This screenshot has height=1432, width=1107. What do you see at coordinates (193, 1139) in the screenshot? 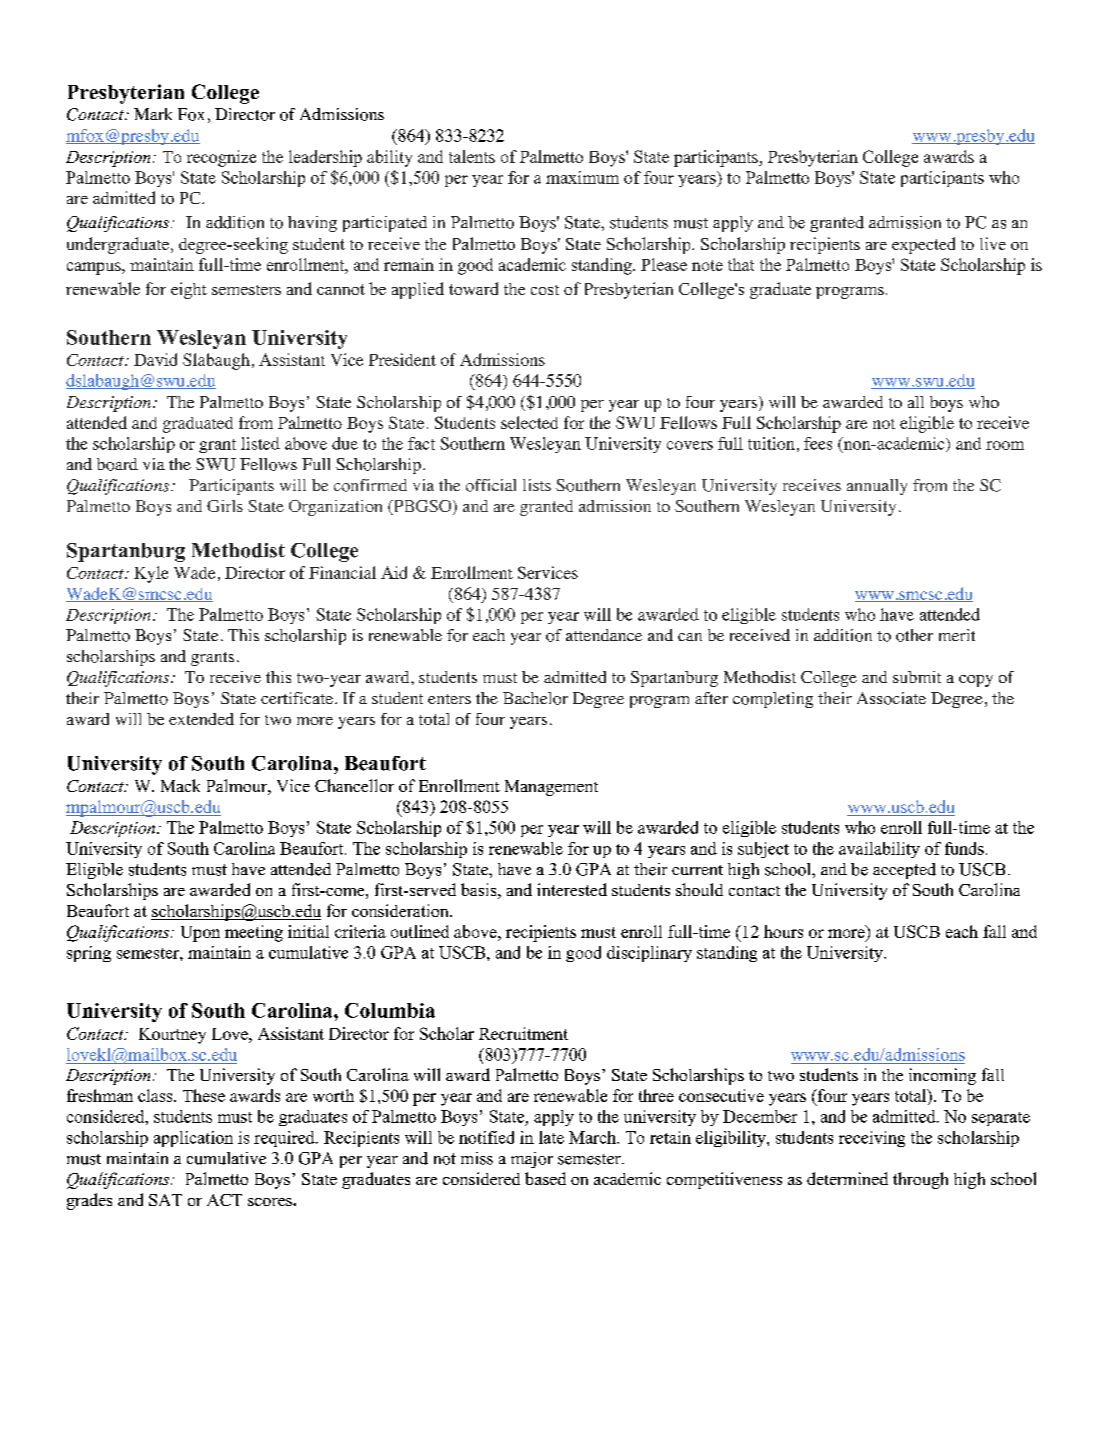
I see `application` at bounding box center [193, 1139].
